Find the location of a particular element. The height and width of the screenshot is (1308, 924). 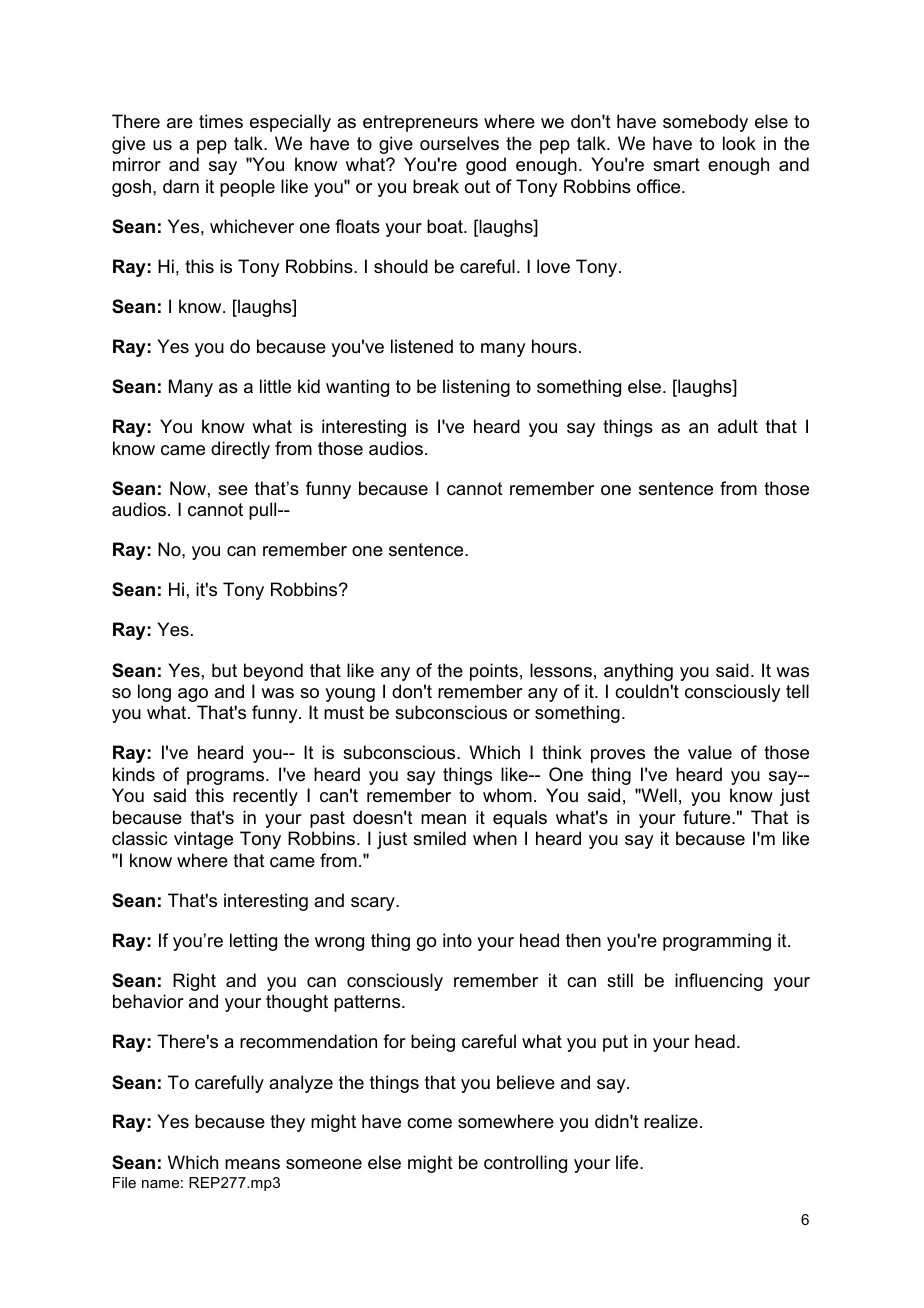

but is located at coordinates (224, 670).
